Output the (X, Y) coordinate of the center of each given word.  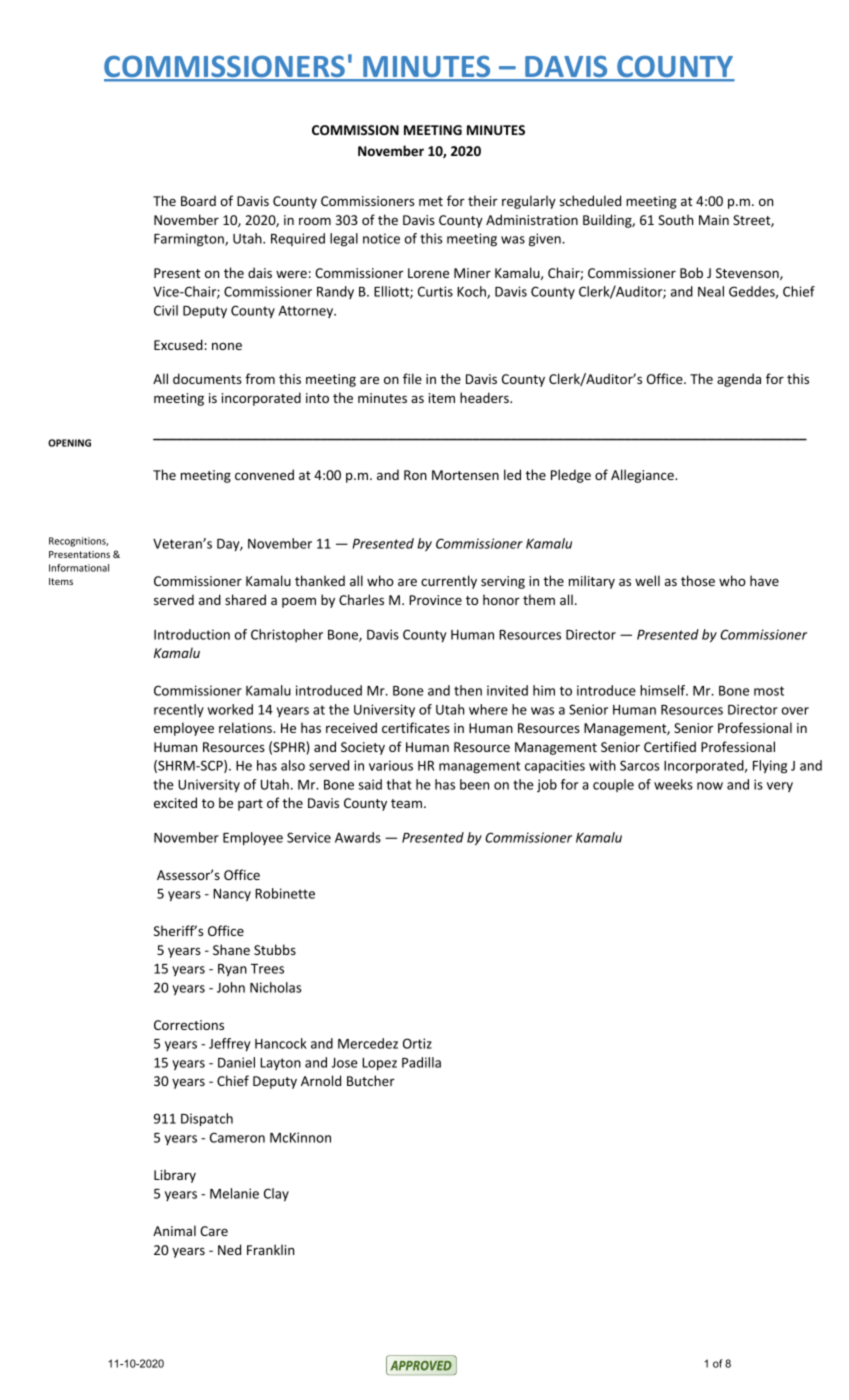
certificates (416, 727)
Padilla (421, 1062)
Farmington (190, 240)
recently (179, 711)
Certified (670, 746)
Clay (276, 1195)
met (431, 201)
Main (714, 220)
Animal (174, 1230)
